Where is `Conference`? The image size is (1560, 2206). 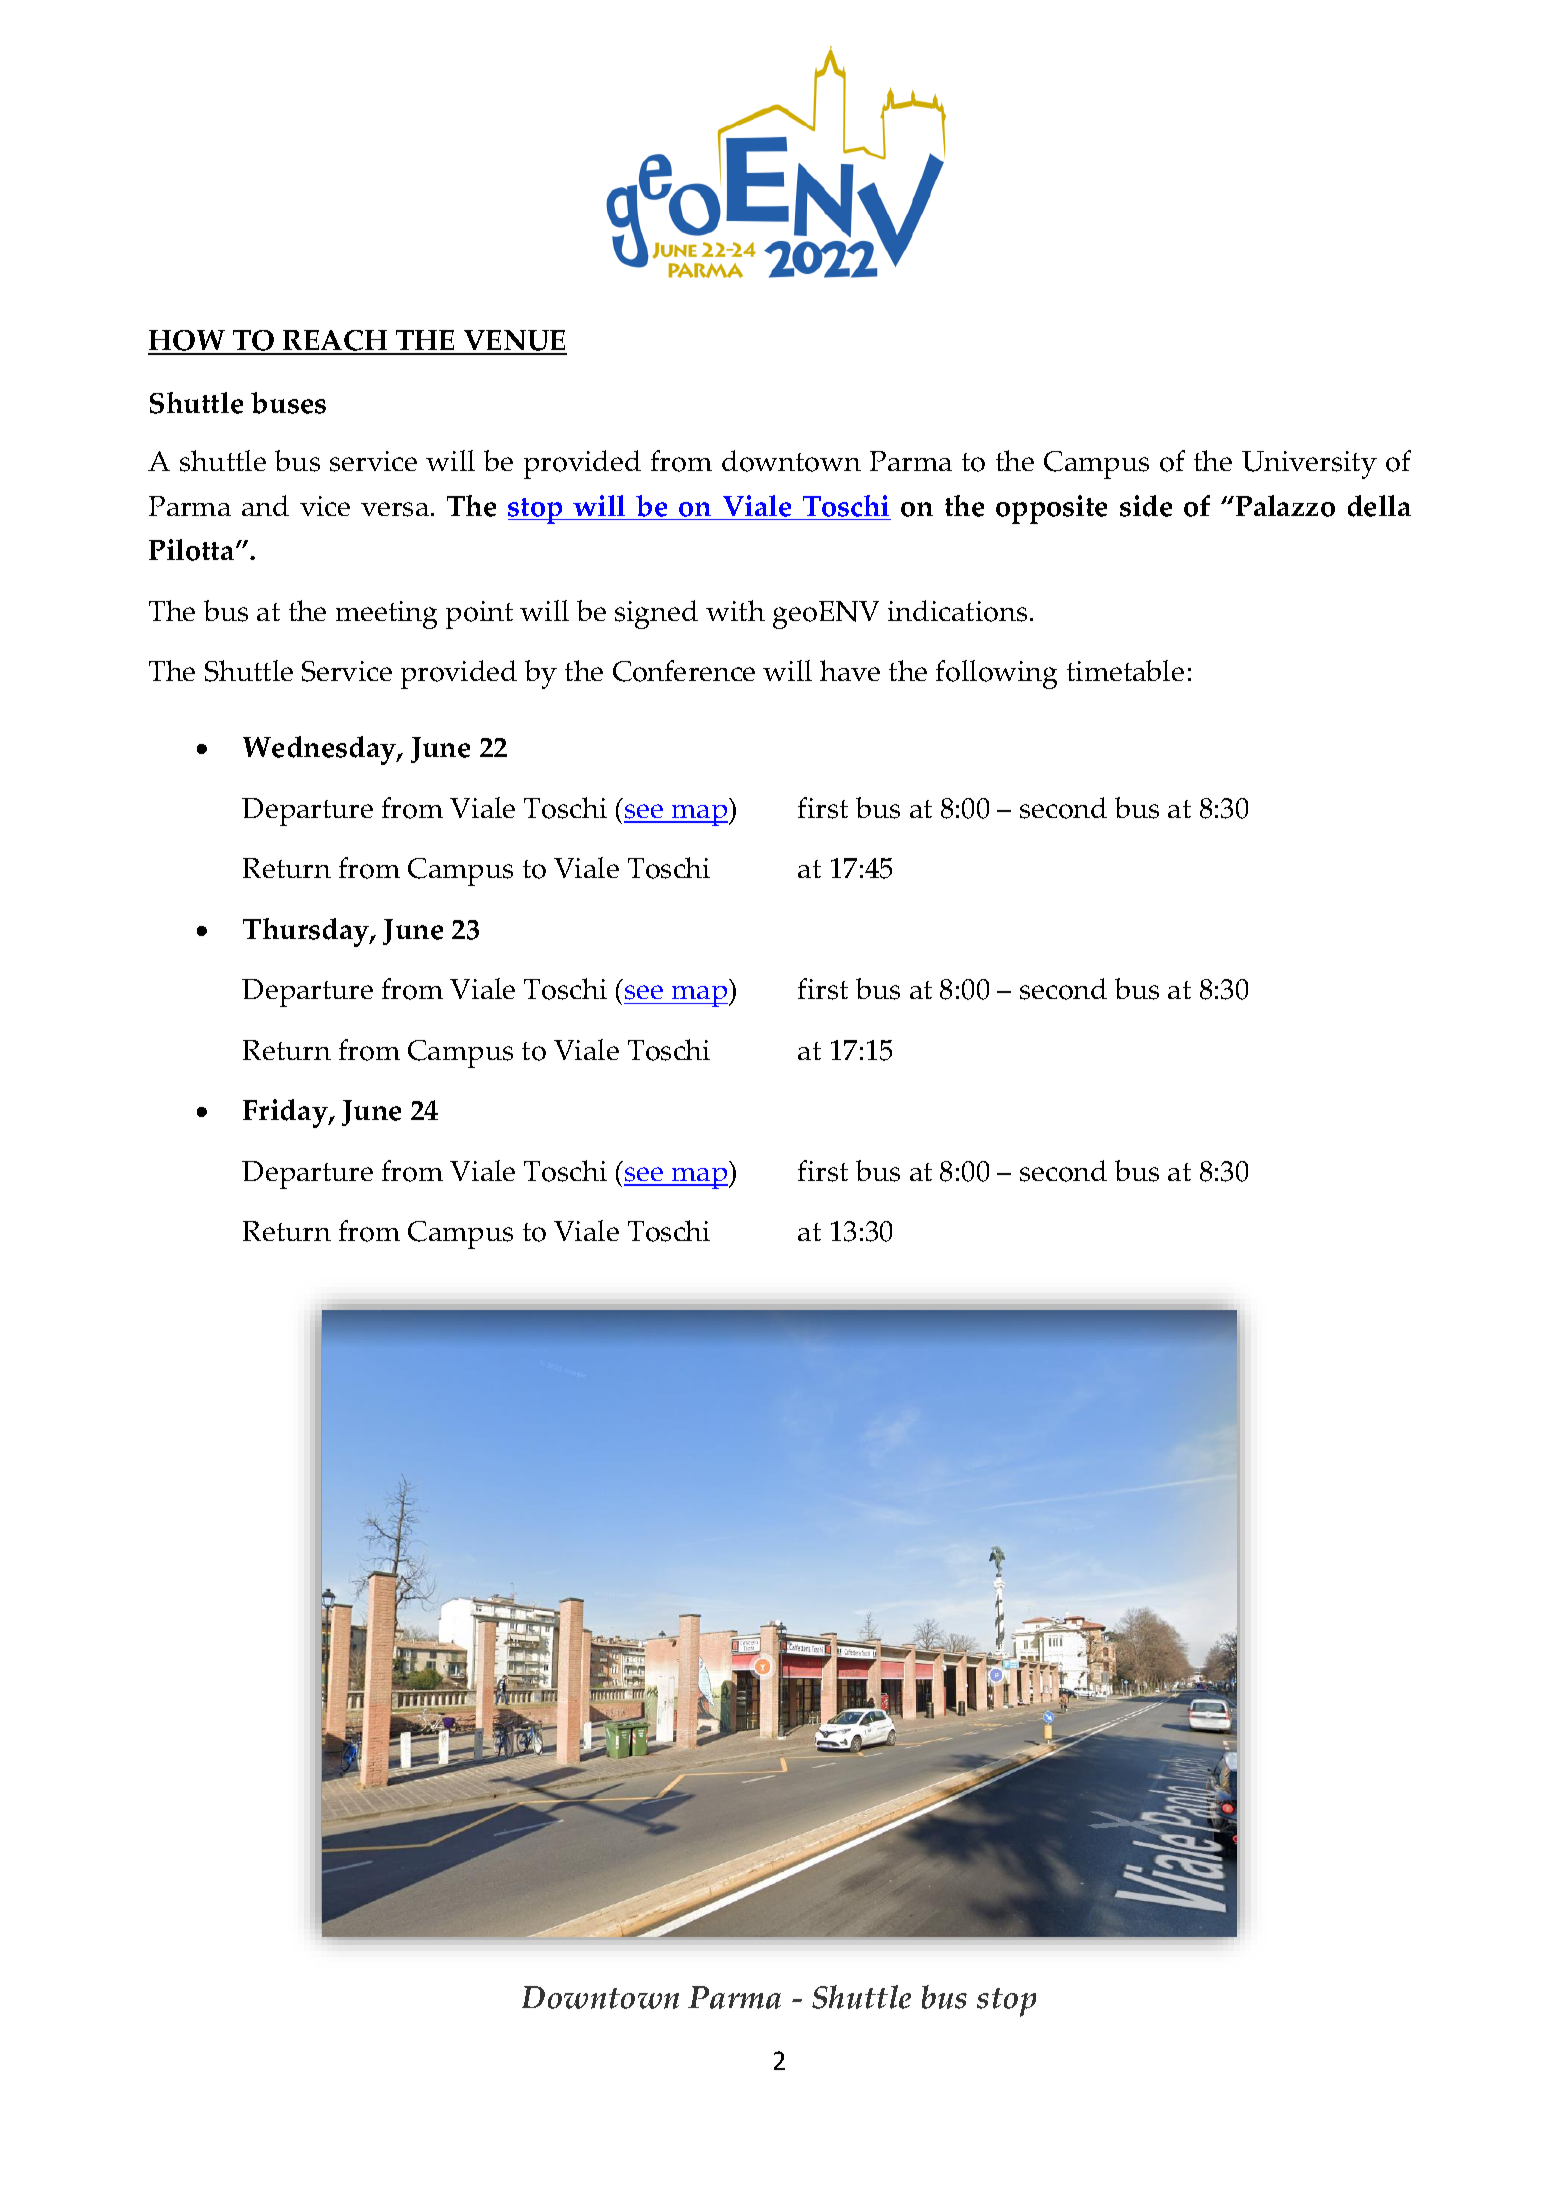 Conference is located at coordinates (684, 671).
